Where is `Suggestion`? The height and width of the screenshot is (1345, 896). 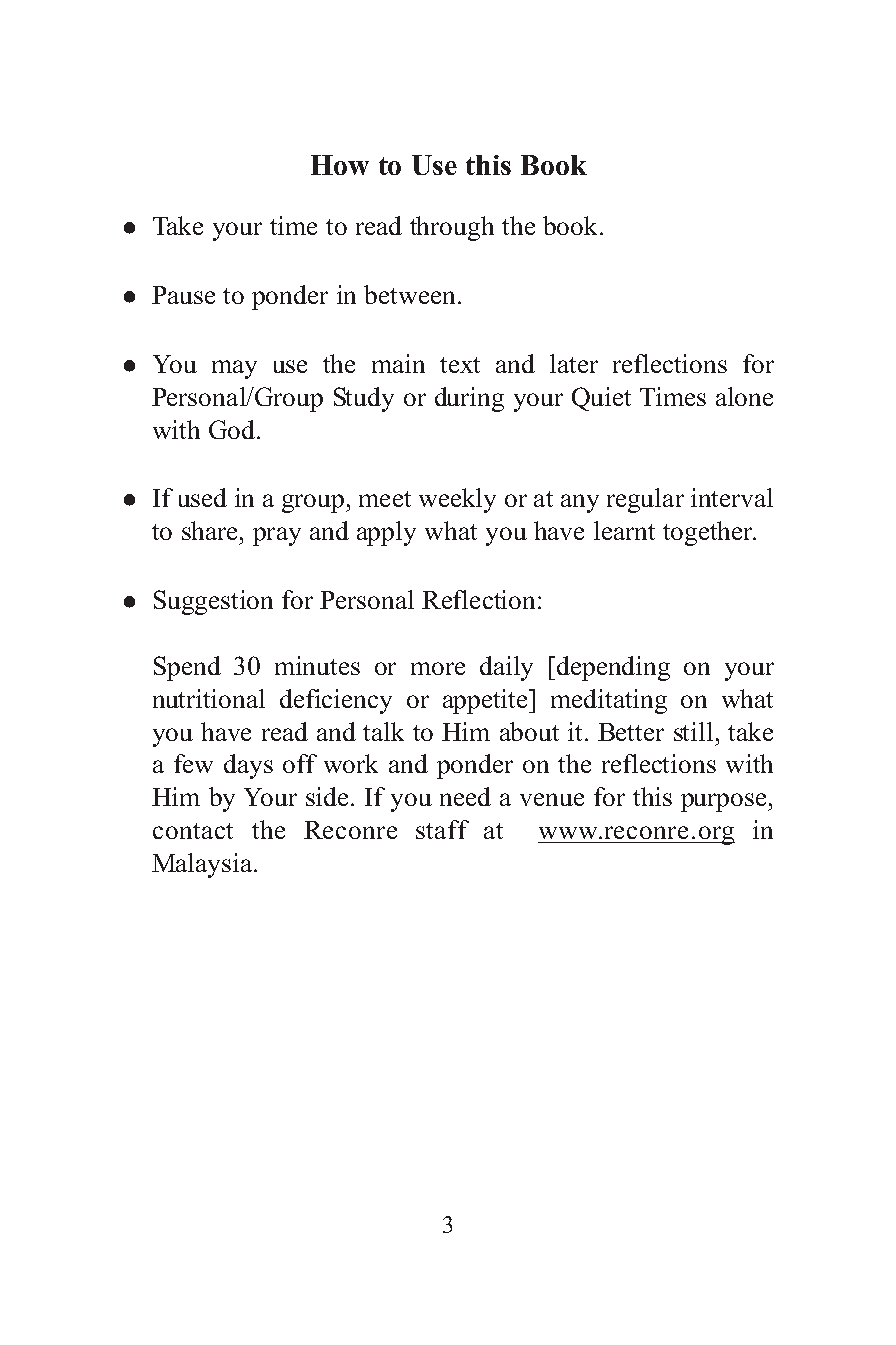
Suggestion is located at coordinates (213, 602).
